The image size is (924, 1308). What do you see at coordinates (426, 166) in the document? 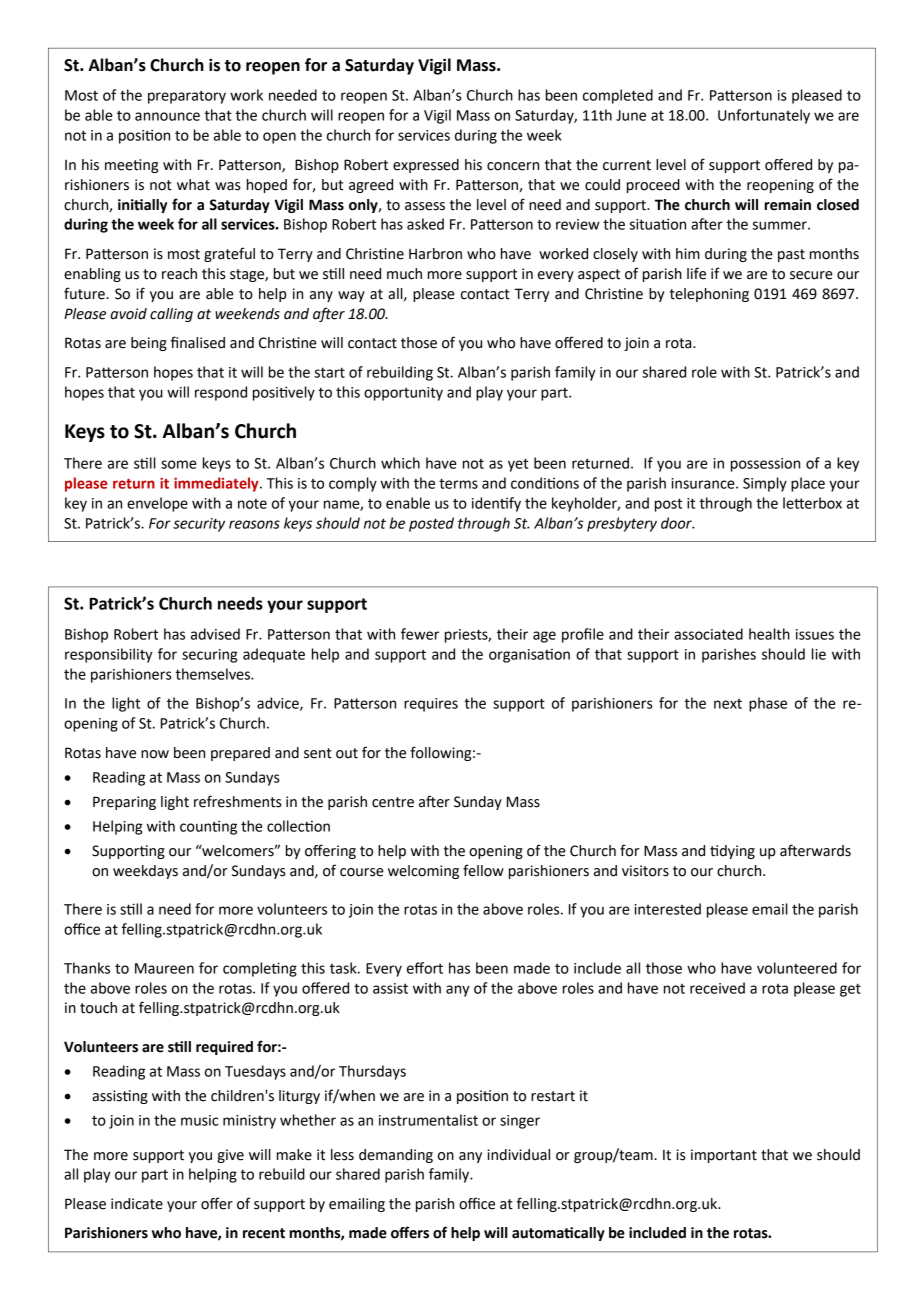
I see `expressed` at bounding box center [426, 166].
